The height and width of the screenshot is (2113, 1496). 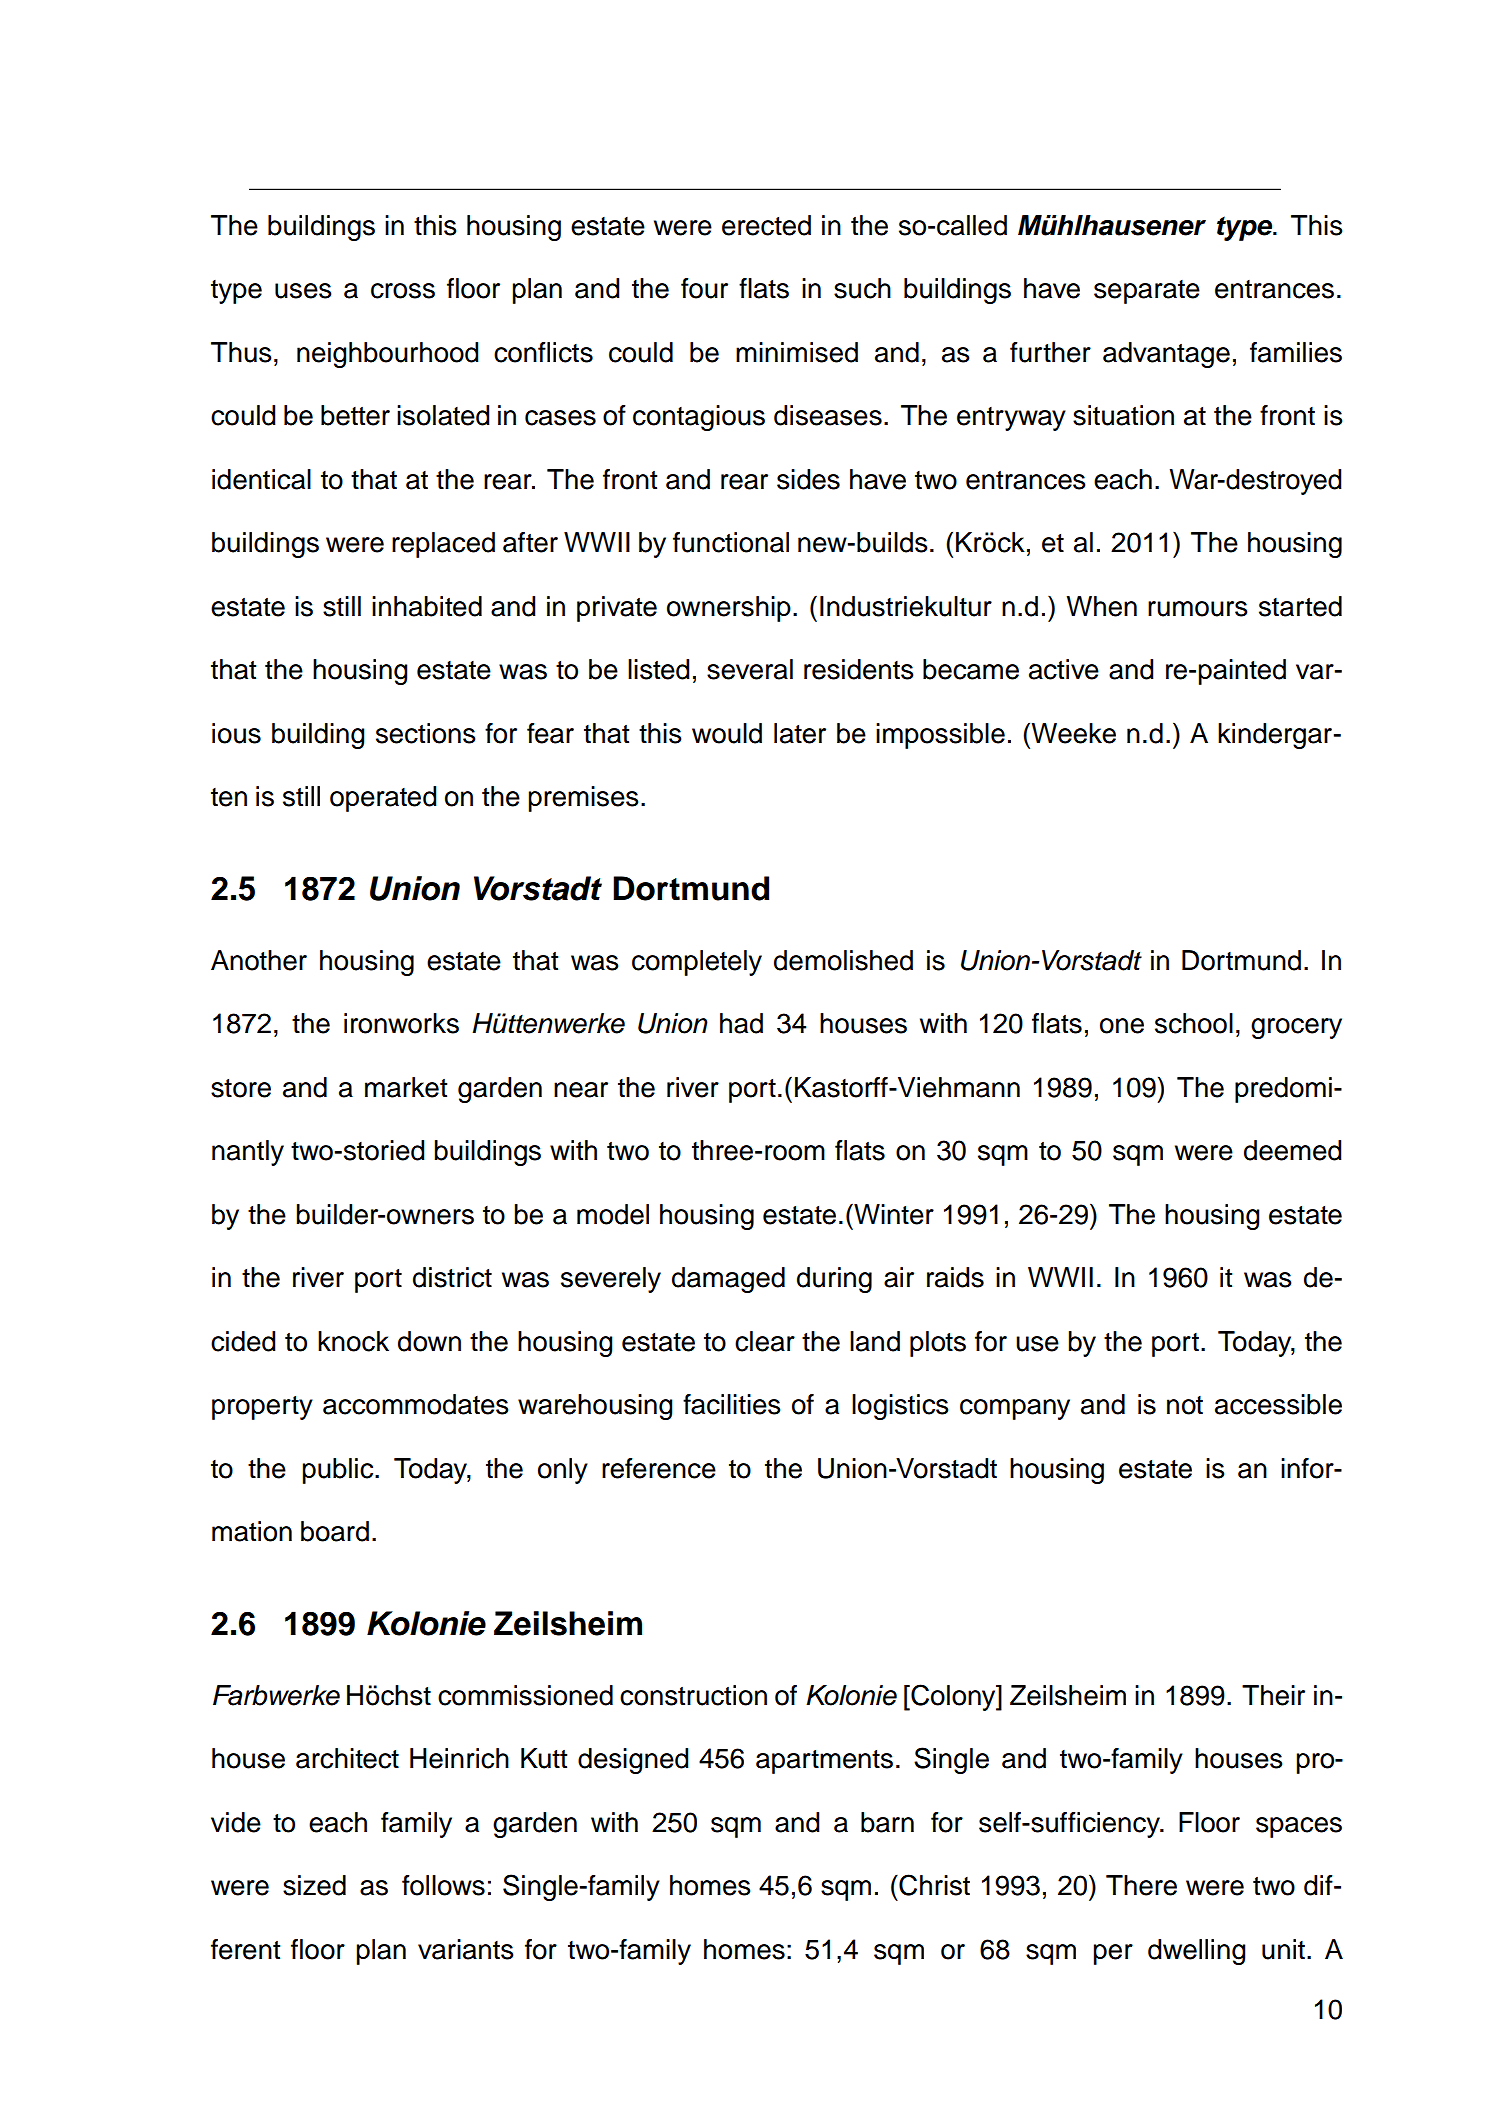 What do you see at coordinates (314, 1885) in the screenshot?
I see `sized` at bounding box center [314, 1885].
